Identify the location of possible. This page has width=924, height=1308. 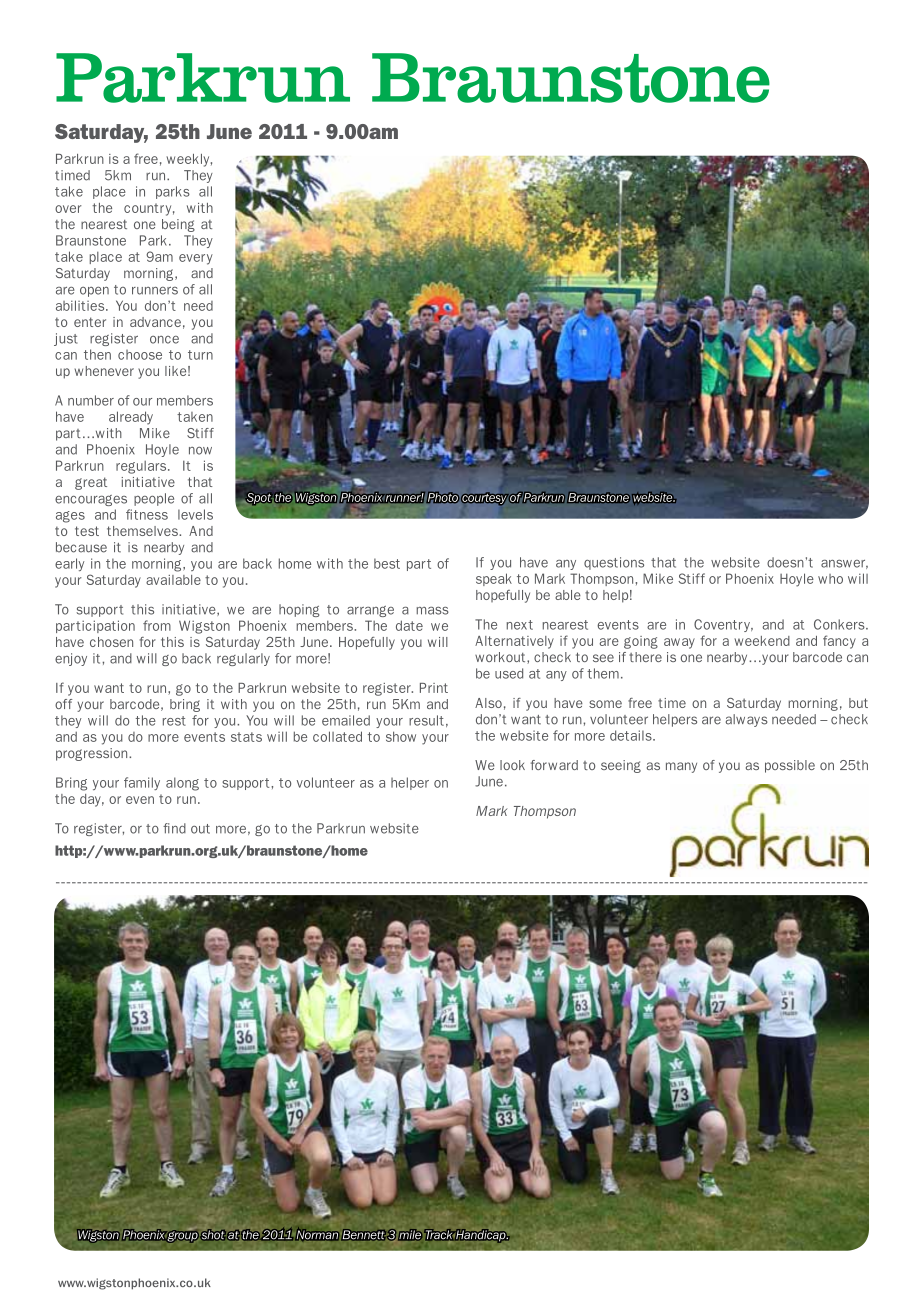
(790, 766).
